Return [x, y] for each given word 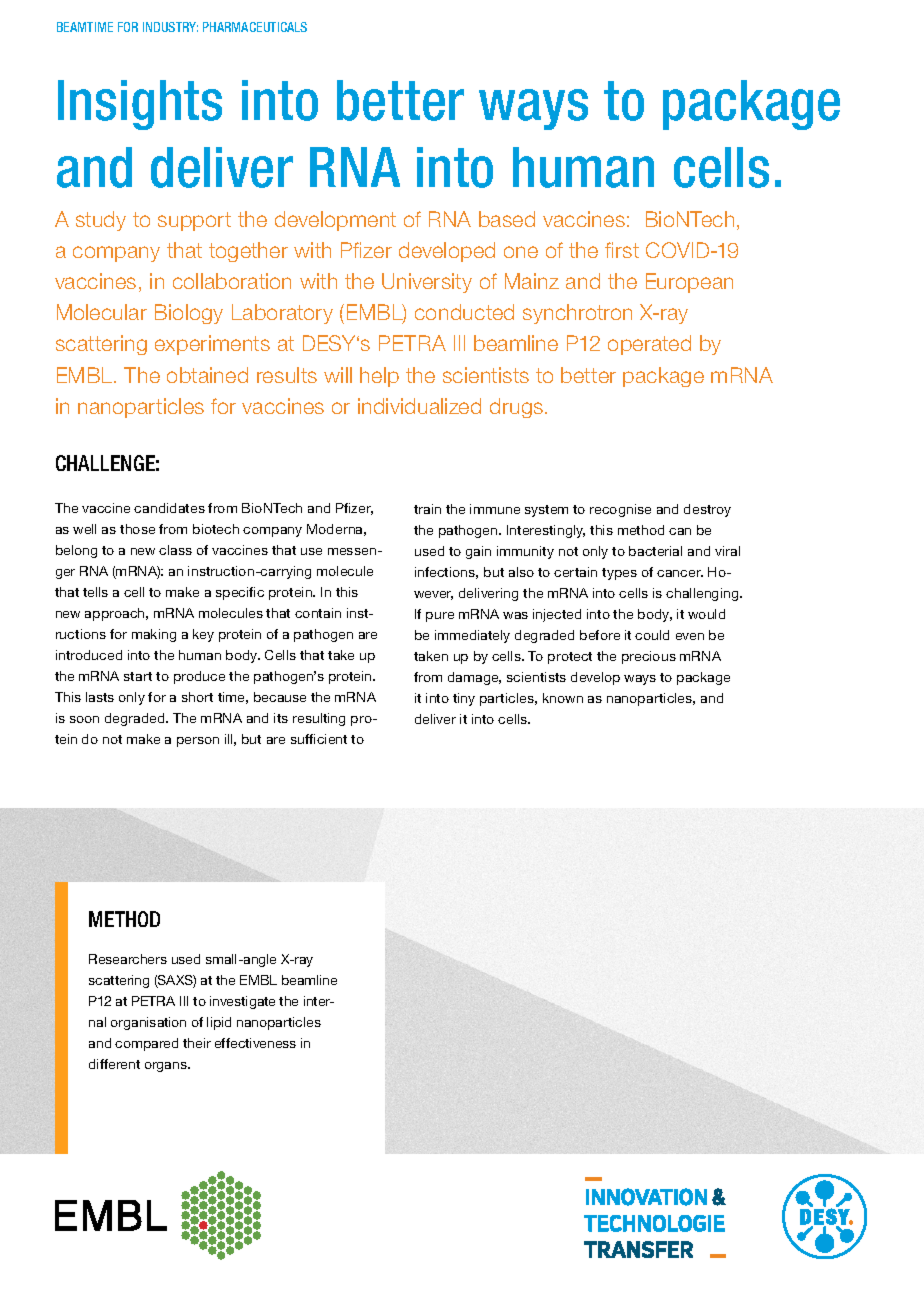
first [622, 250]
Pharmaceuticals [255, 27]
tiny [464, 699]
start [138, 676]
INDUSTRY [170, 27]
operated [649, 345]
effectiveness [255, 1043]
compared [146, 1044]
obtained [207, 375]
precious [649, 657]
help [379, 377]
